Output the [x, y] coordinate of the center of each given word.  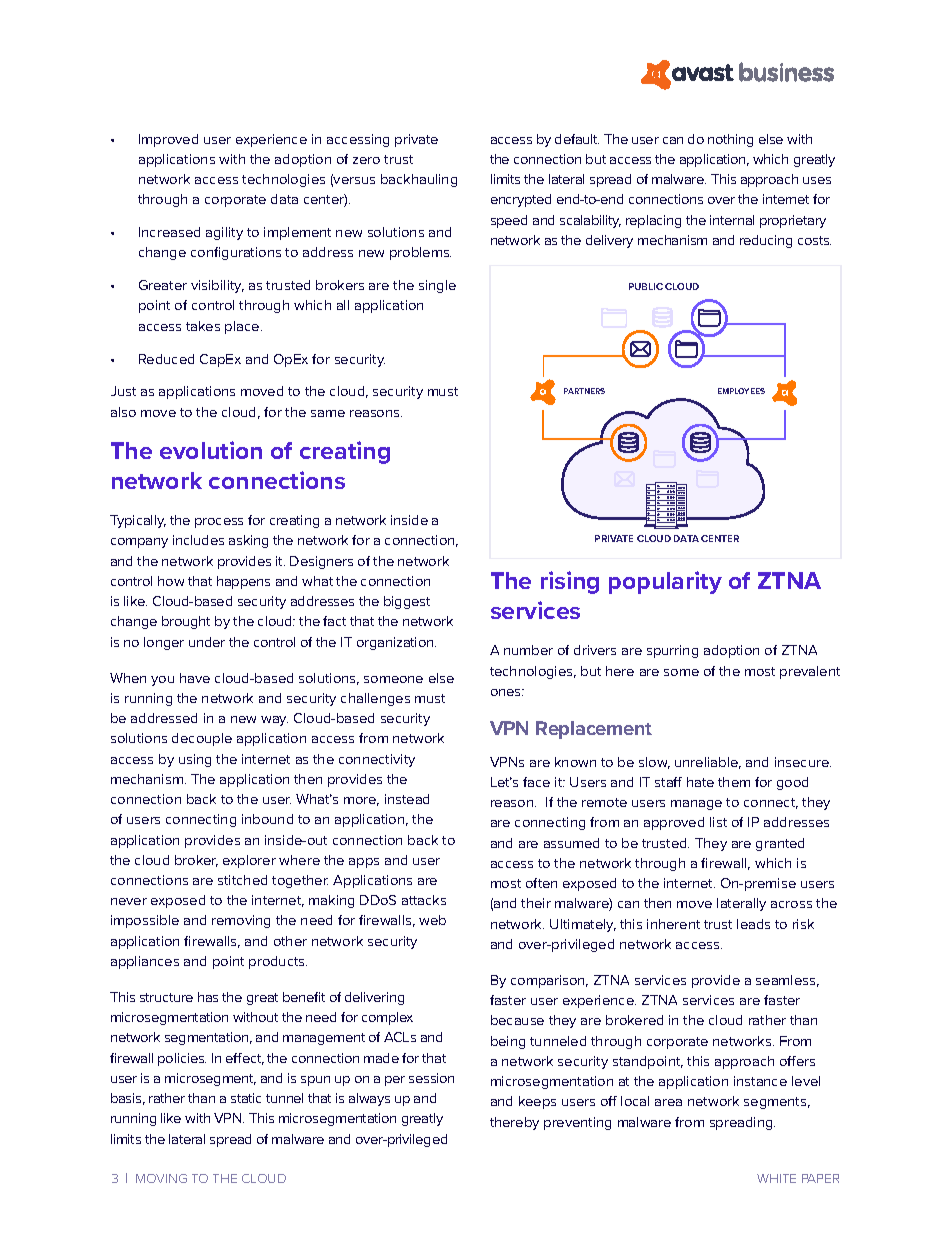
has [208, 997]
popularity [665, 582]
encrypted [521, 200]
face [536, 782]
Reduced [166, 359]
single [437, 286]
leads [753, 924]
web [432, 920]
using [195, 760]
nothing [730, 140]
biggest [407, 602]
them [734, 782]
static [246, 1098]
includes [198, 540]
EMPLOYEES [741, 391]
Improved [168, 140]
